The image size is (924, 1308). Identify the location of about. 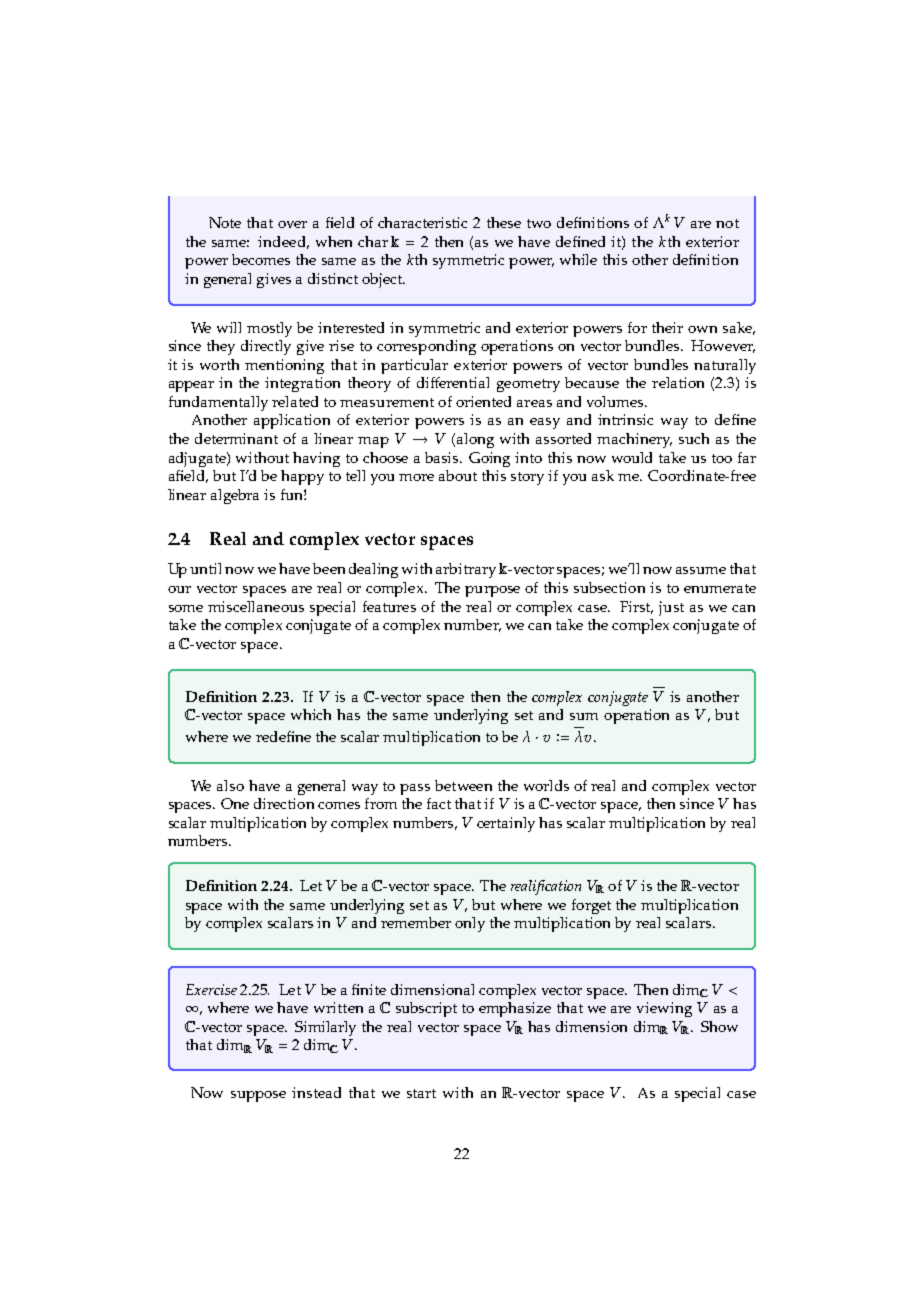
(458, 475).
